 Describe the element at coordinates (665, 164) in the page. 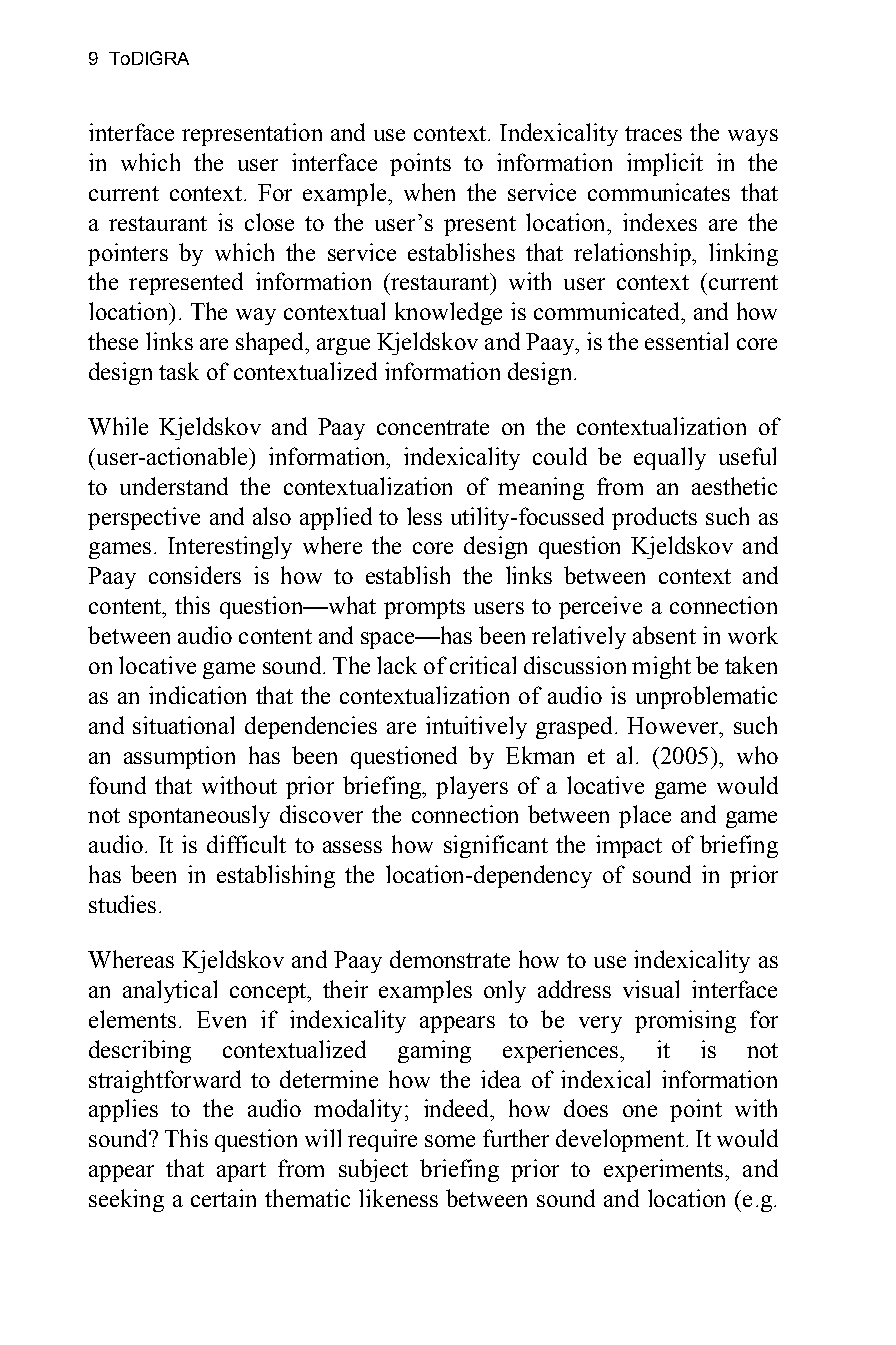

I see `implicit` at that location.
